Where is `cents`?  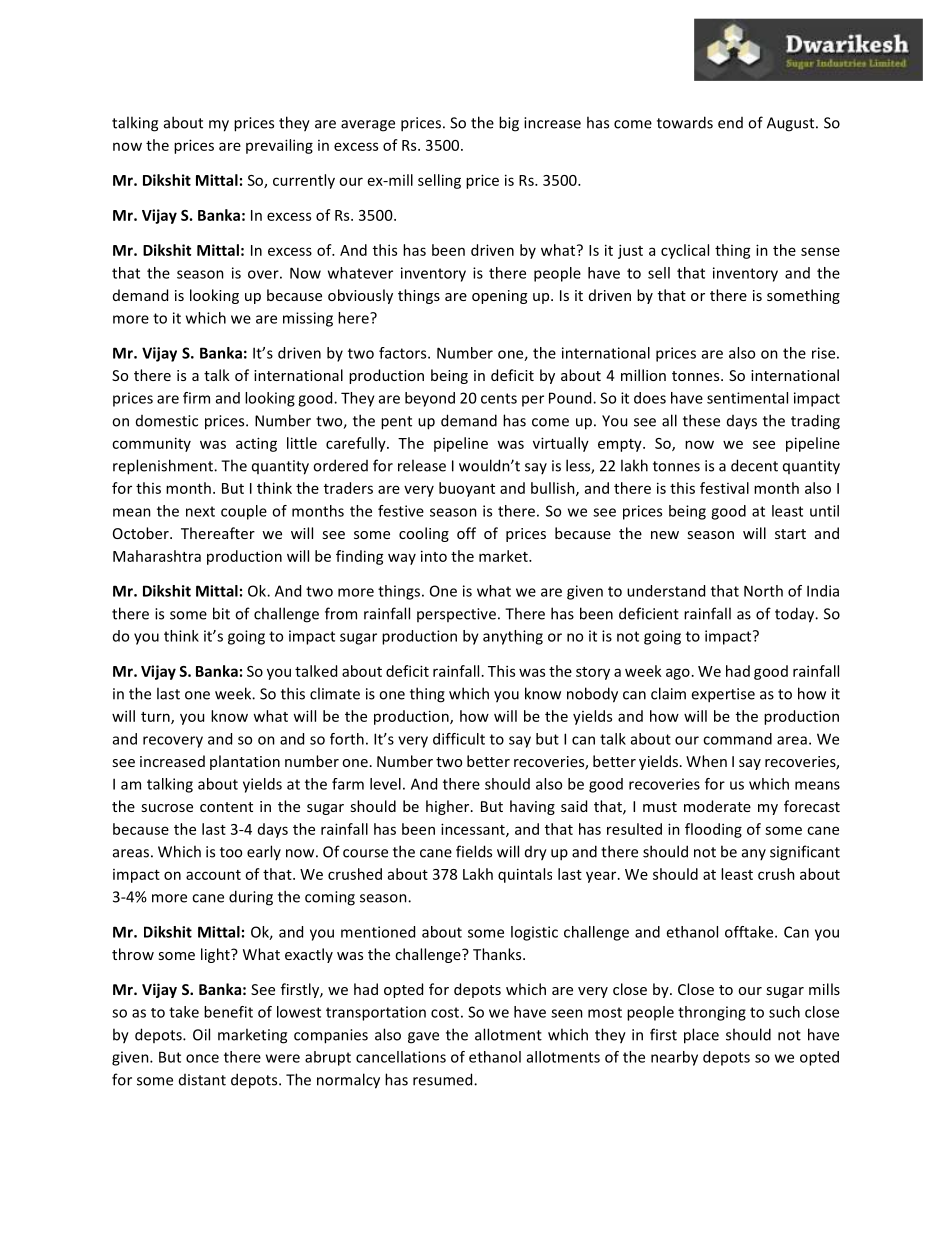
cents is located at coordinates (499, 398).
